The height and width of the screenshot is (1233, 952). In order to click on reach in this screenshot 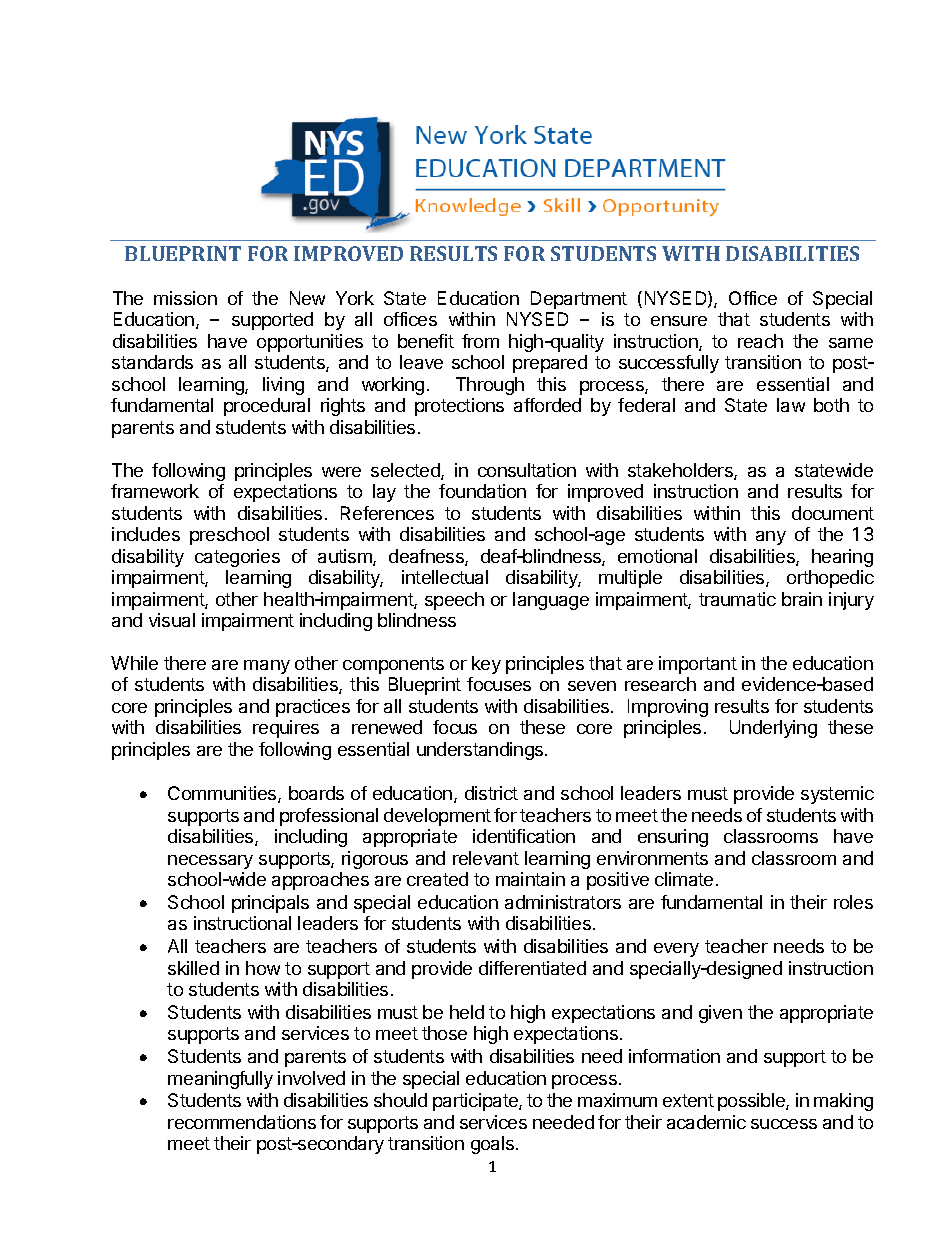, I will do `click(760, 341)`.
